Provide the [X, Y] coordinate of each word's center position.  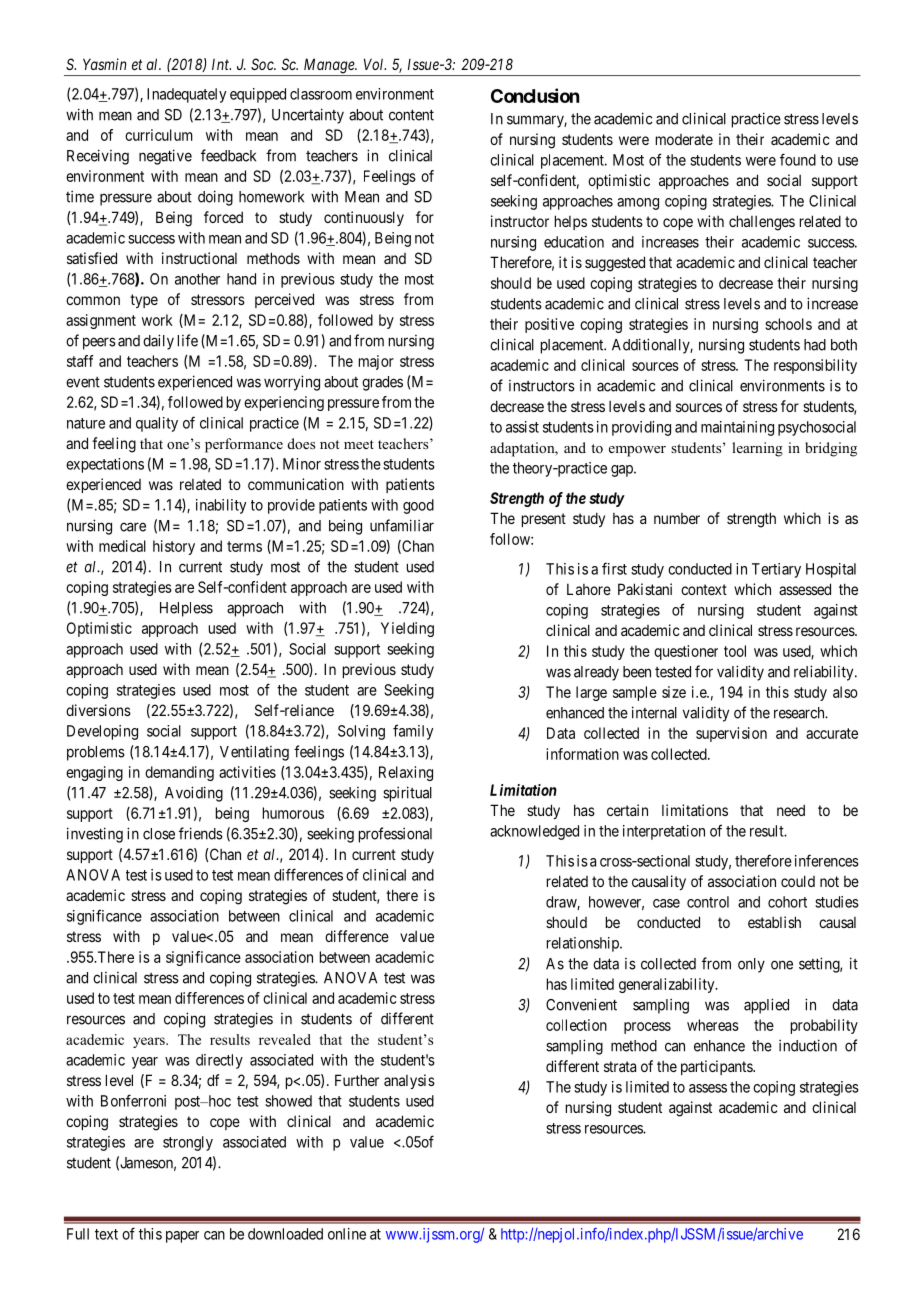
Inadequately [186, 95]
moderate [684, 139]
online [347, 1234]
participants [717, 1067]
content [411, 115]
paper [182, 1237]
